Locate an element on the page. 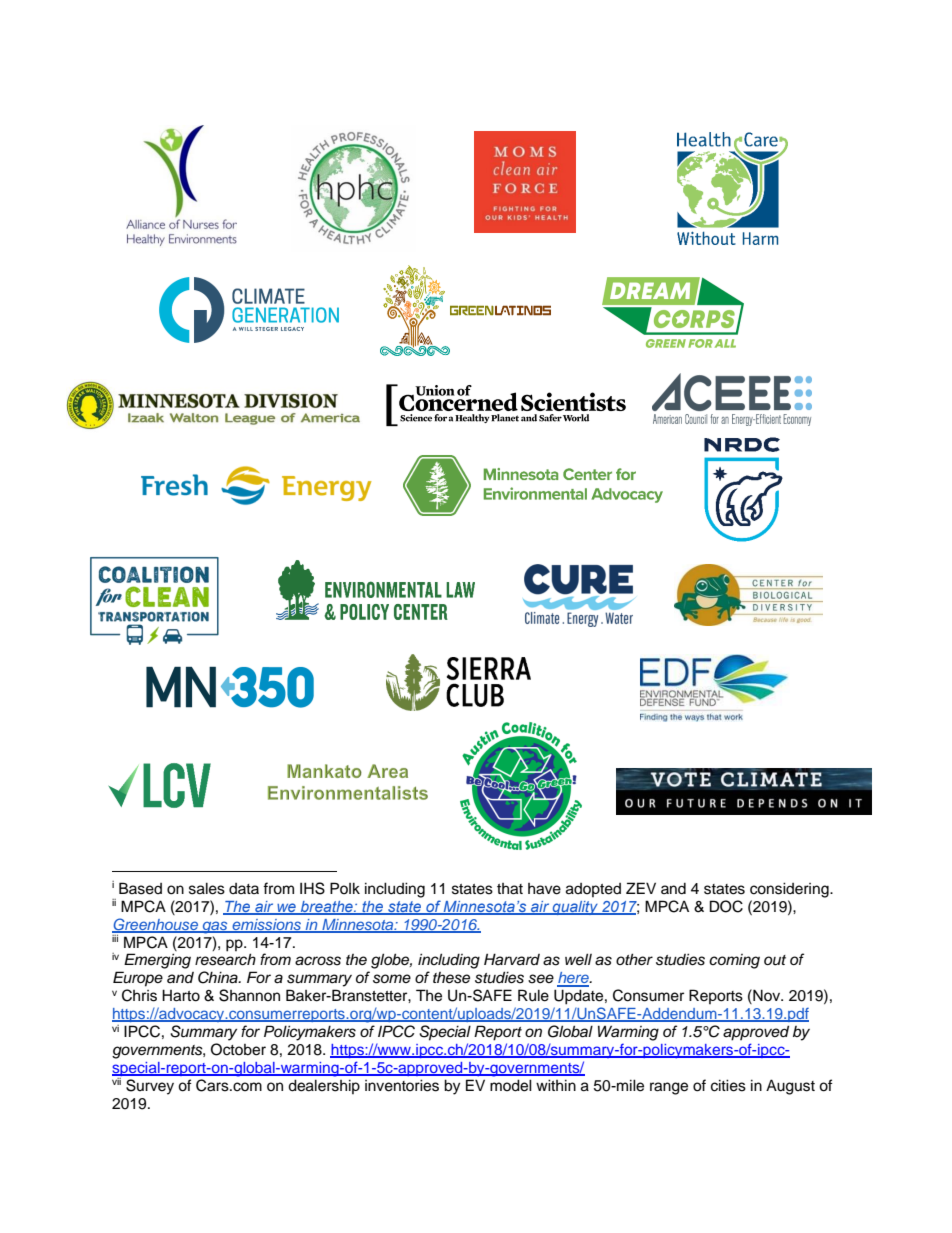 This image has width=952, height=1233. Shannon is located at coordinates (249, 995).
